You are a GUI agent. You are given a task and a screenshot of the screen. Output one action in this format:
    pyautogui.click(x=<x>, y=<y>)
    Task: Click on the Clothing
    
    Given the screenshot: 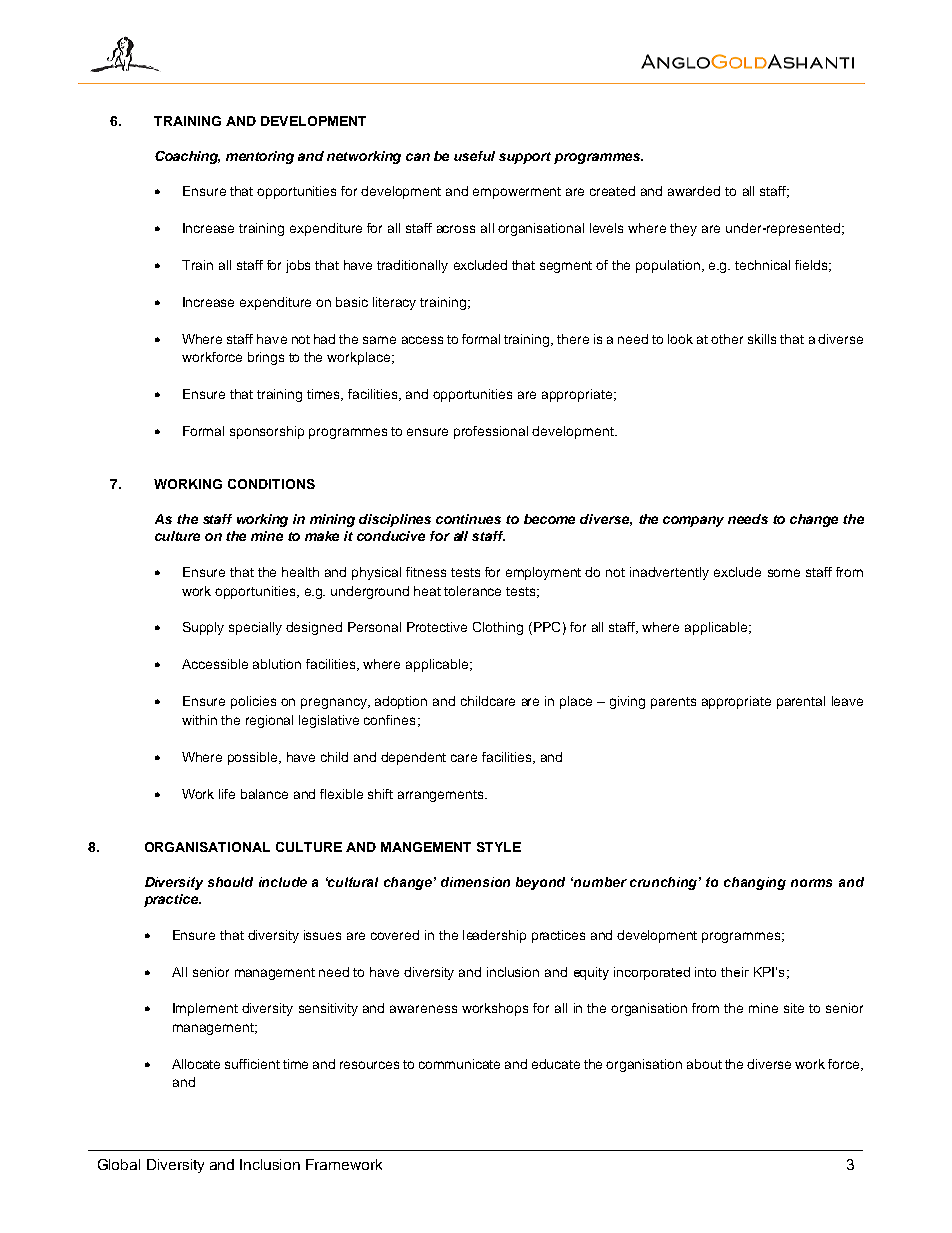 What is the action you would take?
    pyautogui.click(x=498, y=628)
